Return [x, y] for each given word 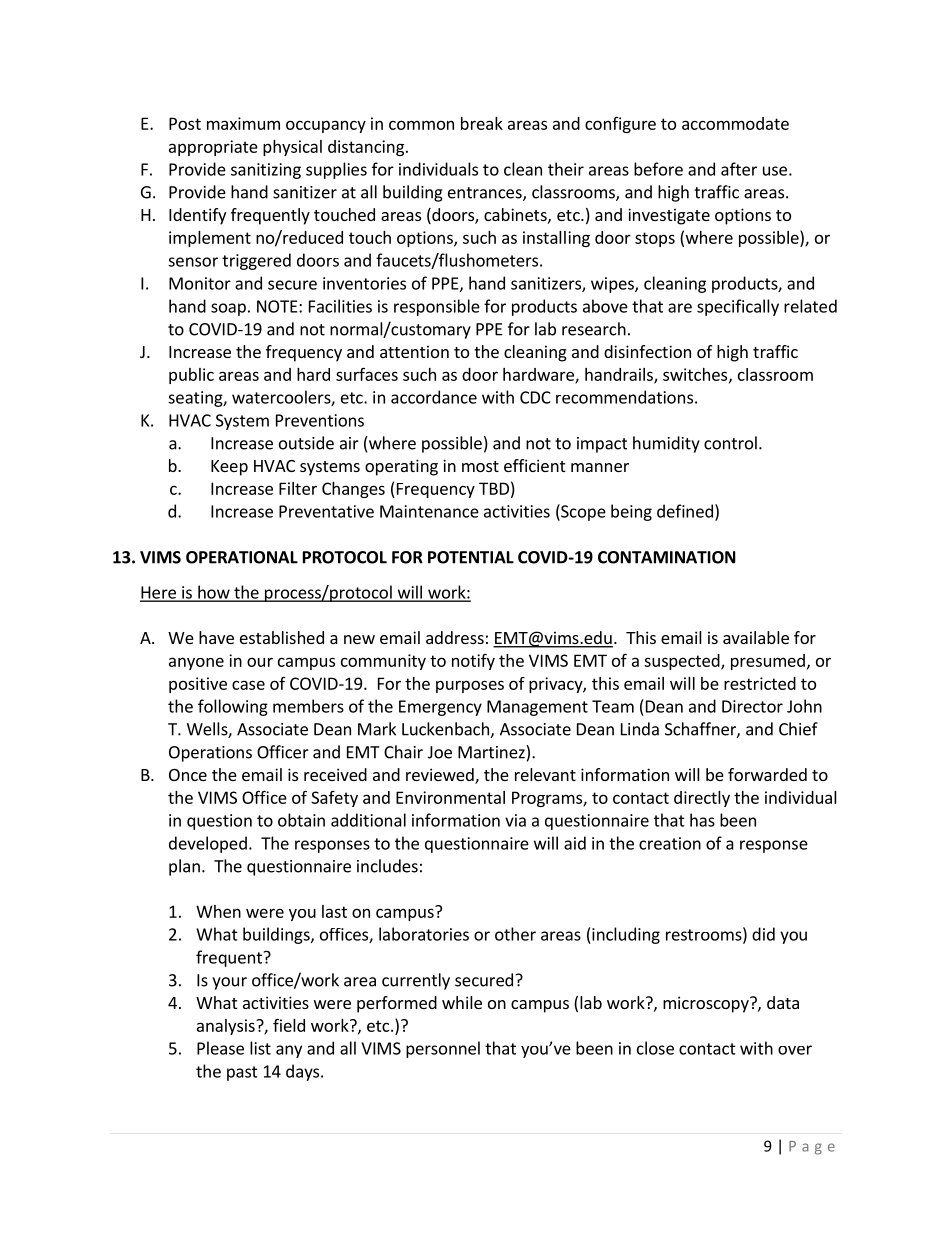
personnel [443, 1049]
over [795, 1050]
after [739, 169]
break [482, 123]
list [260, 1048]
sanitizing [266, 171]
